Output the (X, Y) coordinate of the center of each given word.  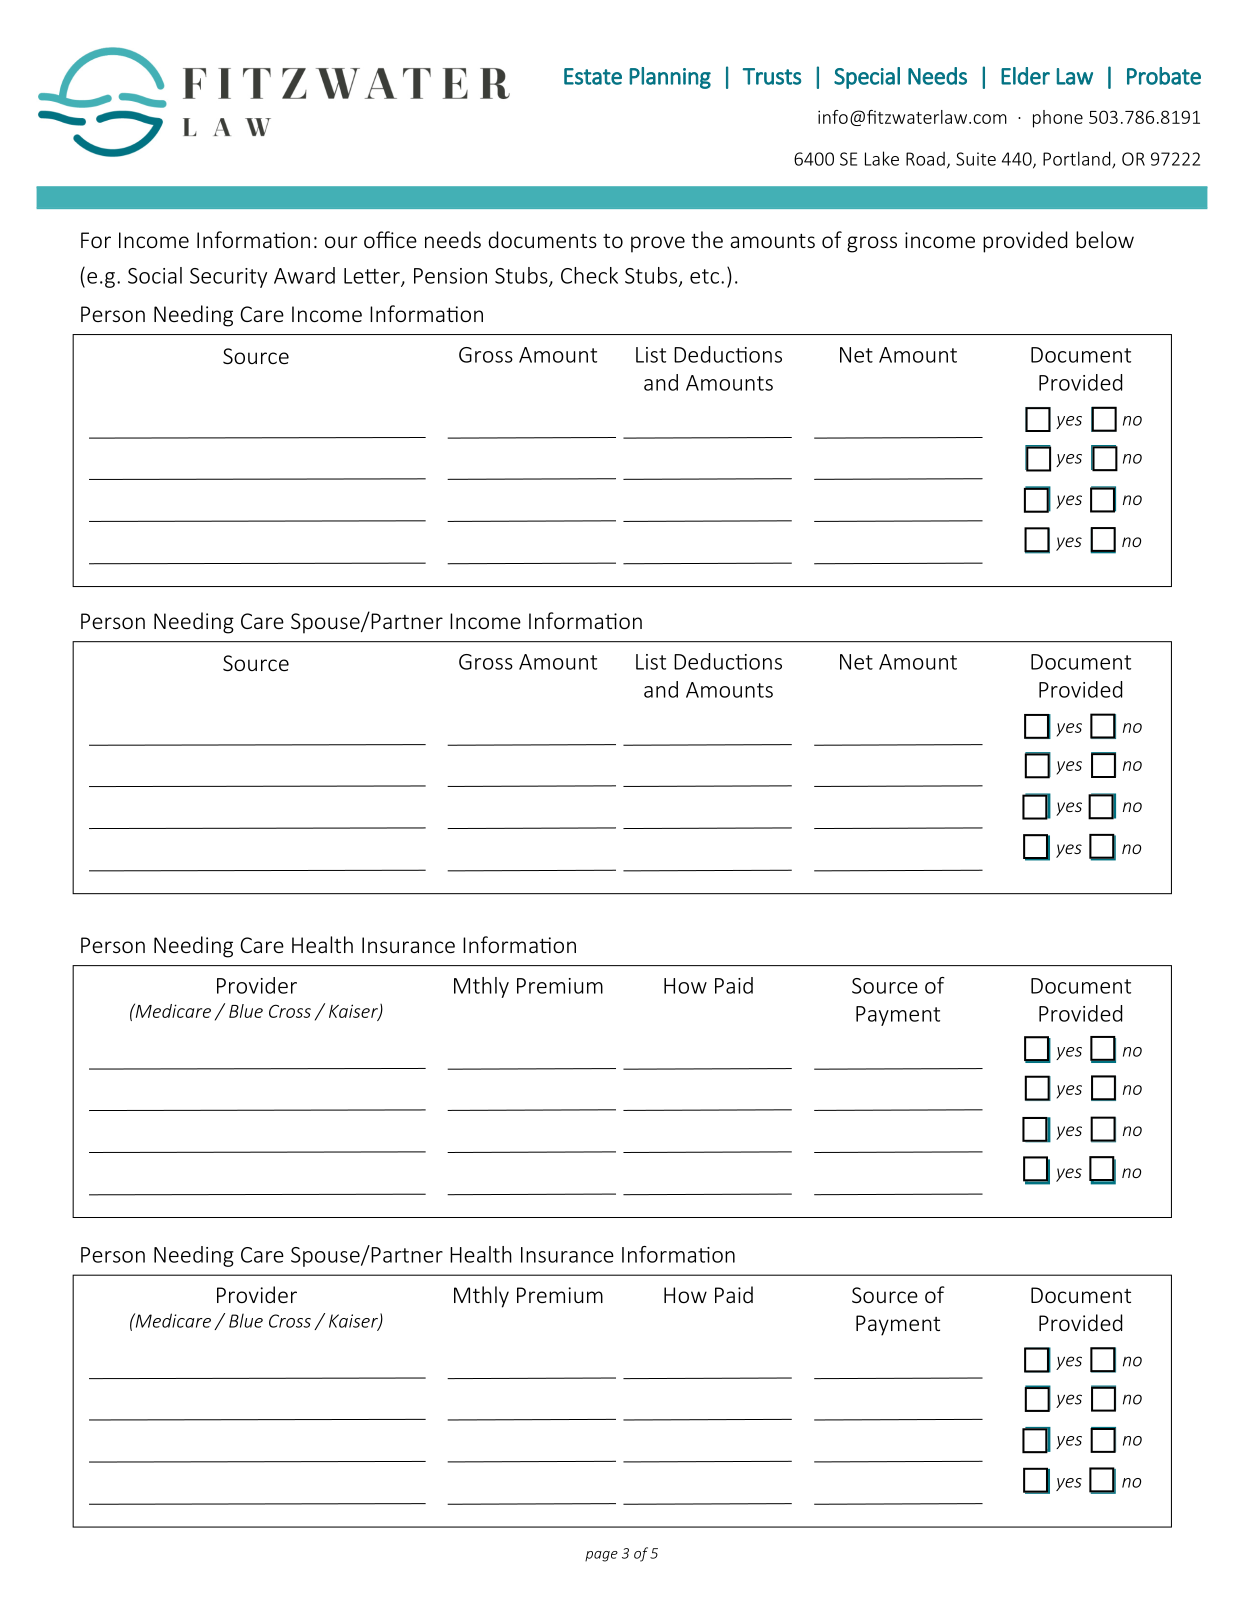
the (707, 239)
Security (228, 278)
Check (589, 275)
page (601, 1556)
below (1105, 239)
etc (704, 276)
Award (304, 275)
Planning (670, 78)
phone (1058, 119)
